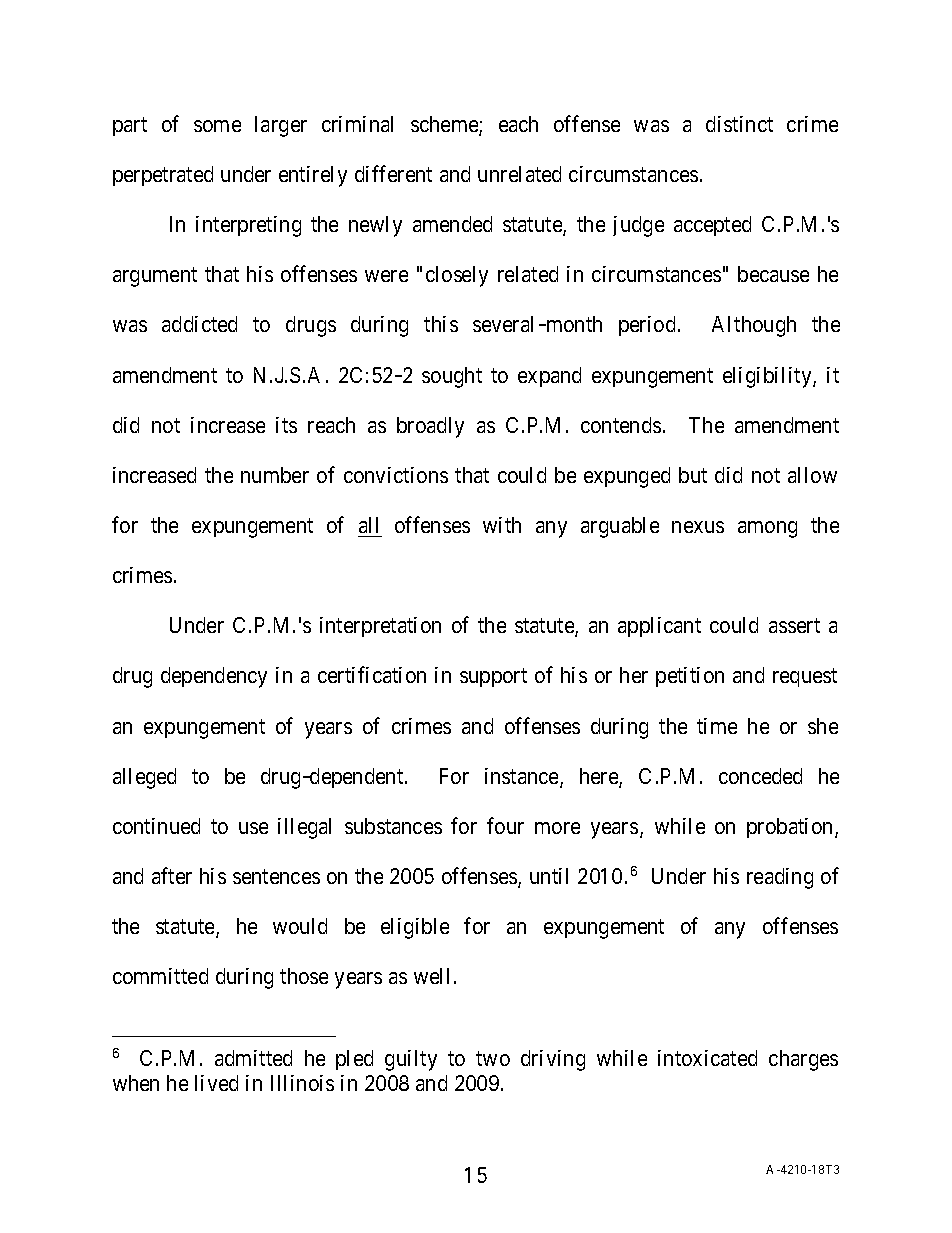  What do you see at coordinates (523, 777) in the image?
I see `instance` at bounding box center [523, 777].
